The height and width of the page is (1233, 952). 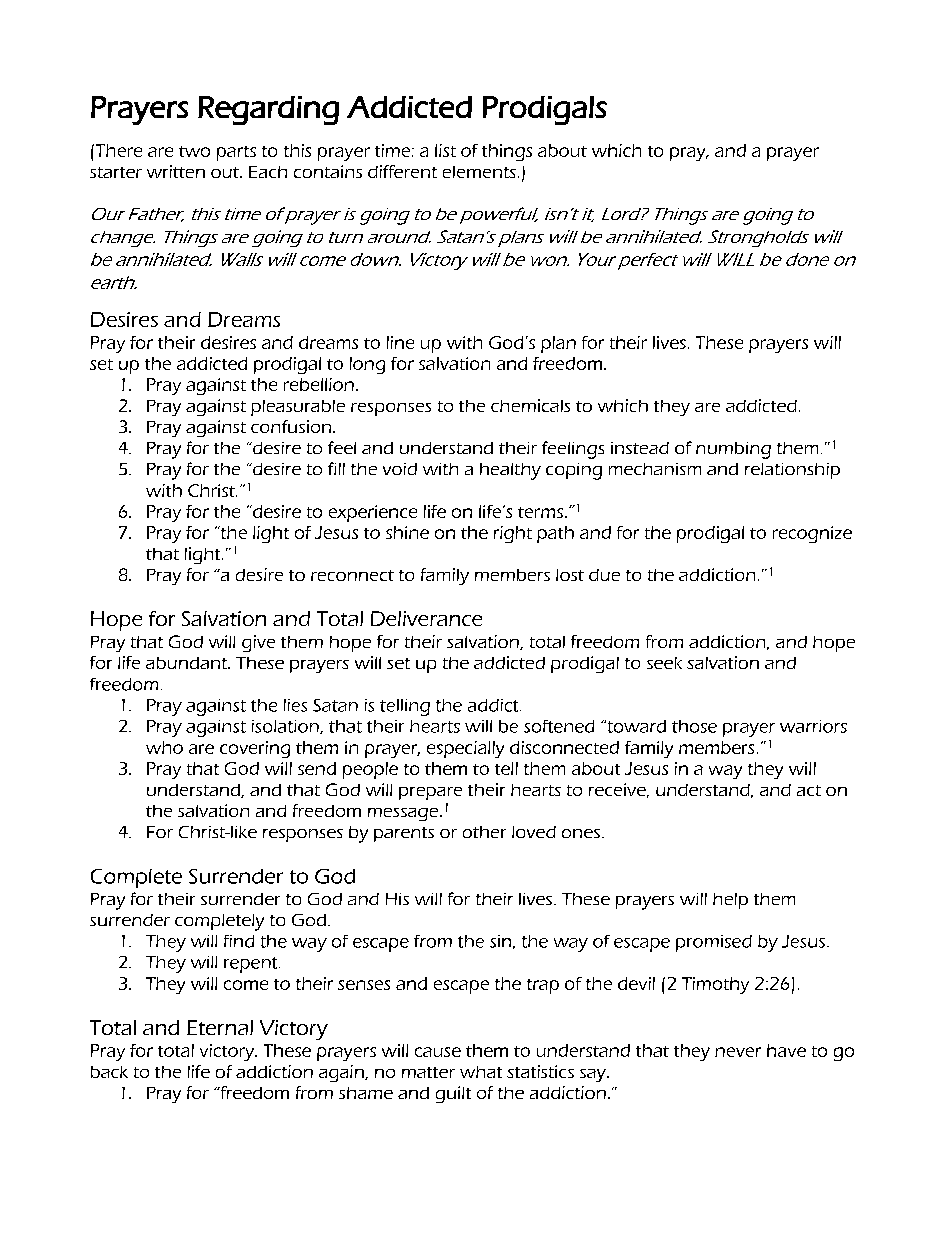 I want to click on list, so click(x=445, y=150).
